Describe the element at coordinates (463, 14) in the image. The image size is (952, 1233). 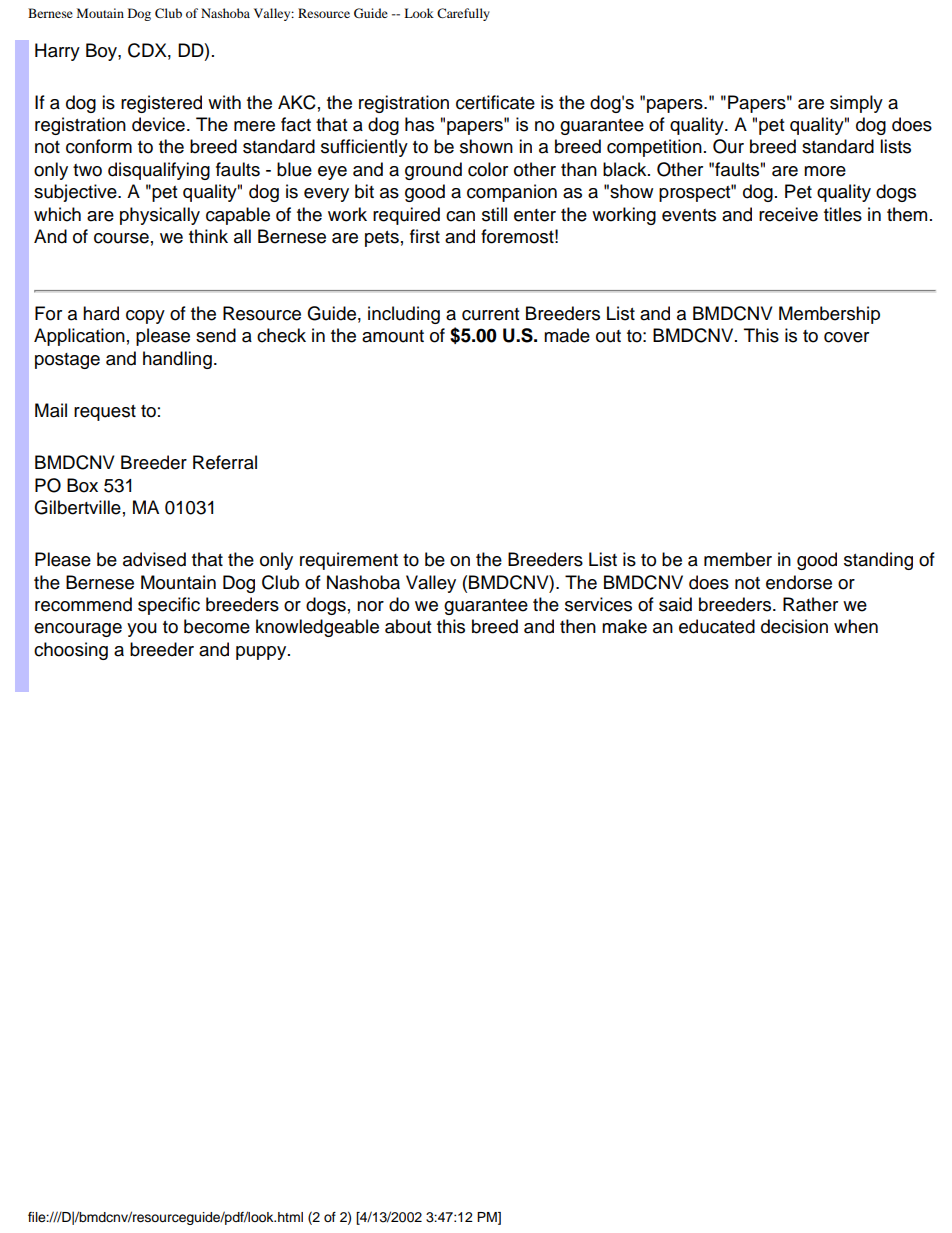
I see `Carefully` at that location.
